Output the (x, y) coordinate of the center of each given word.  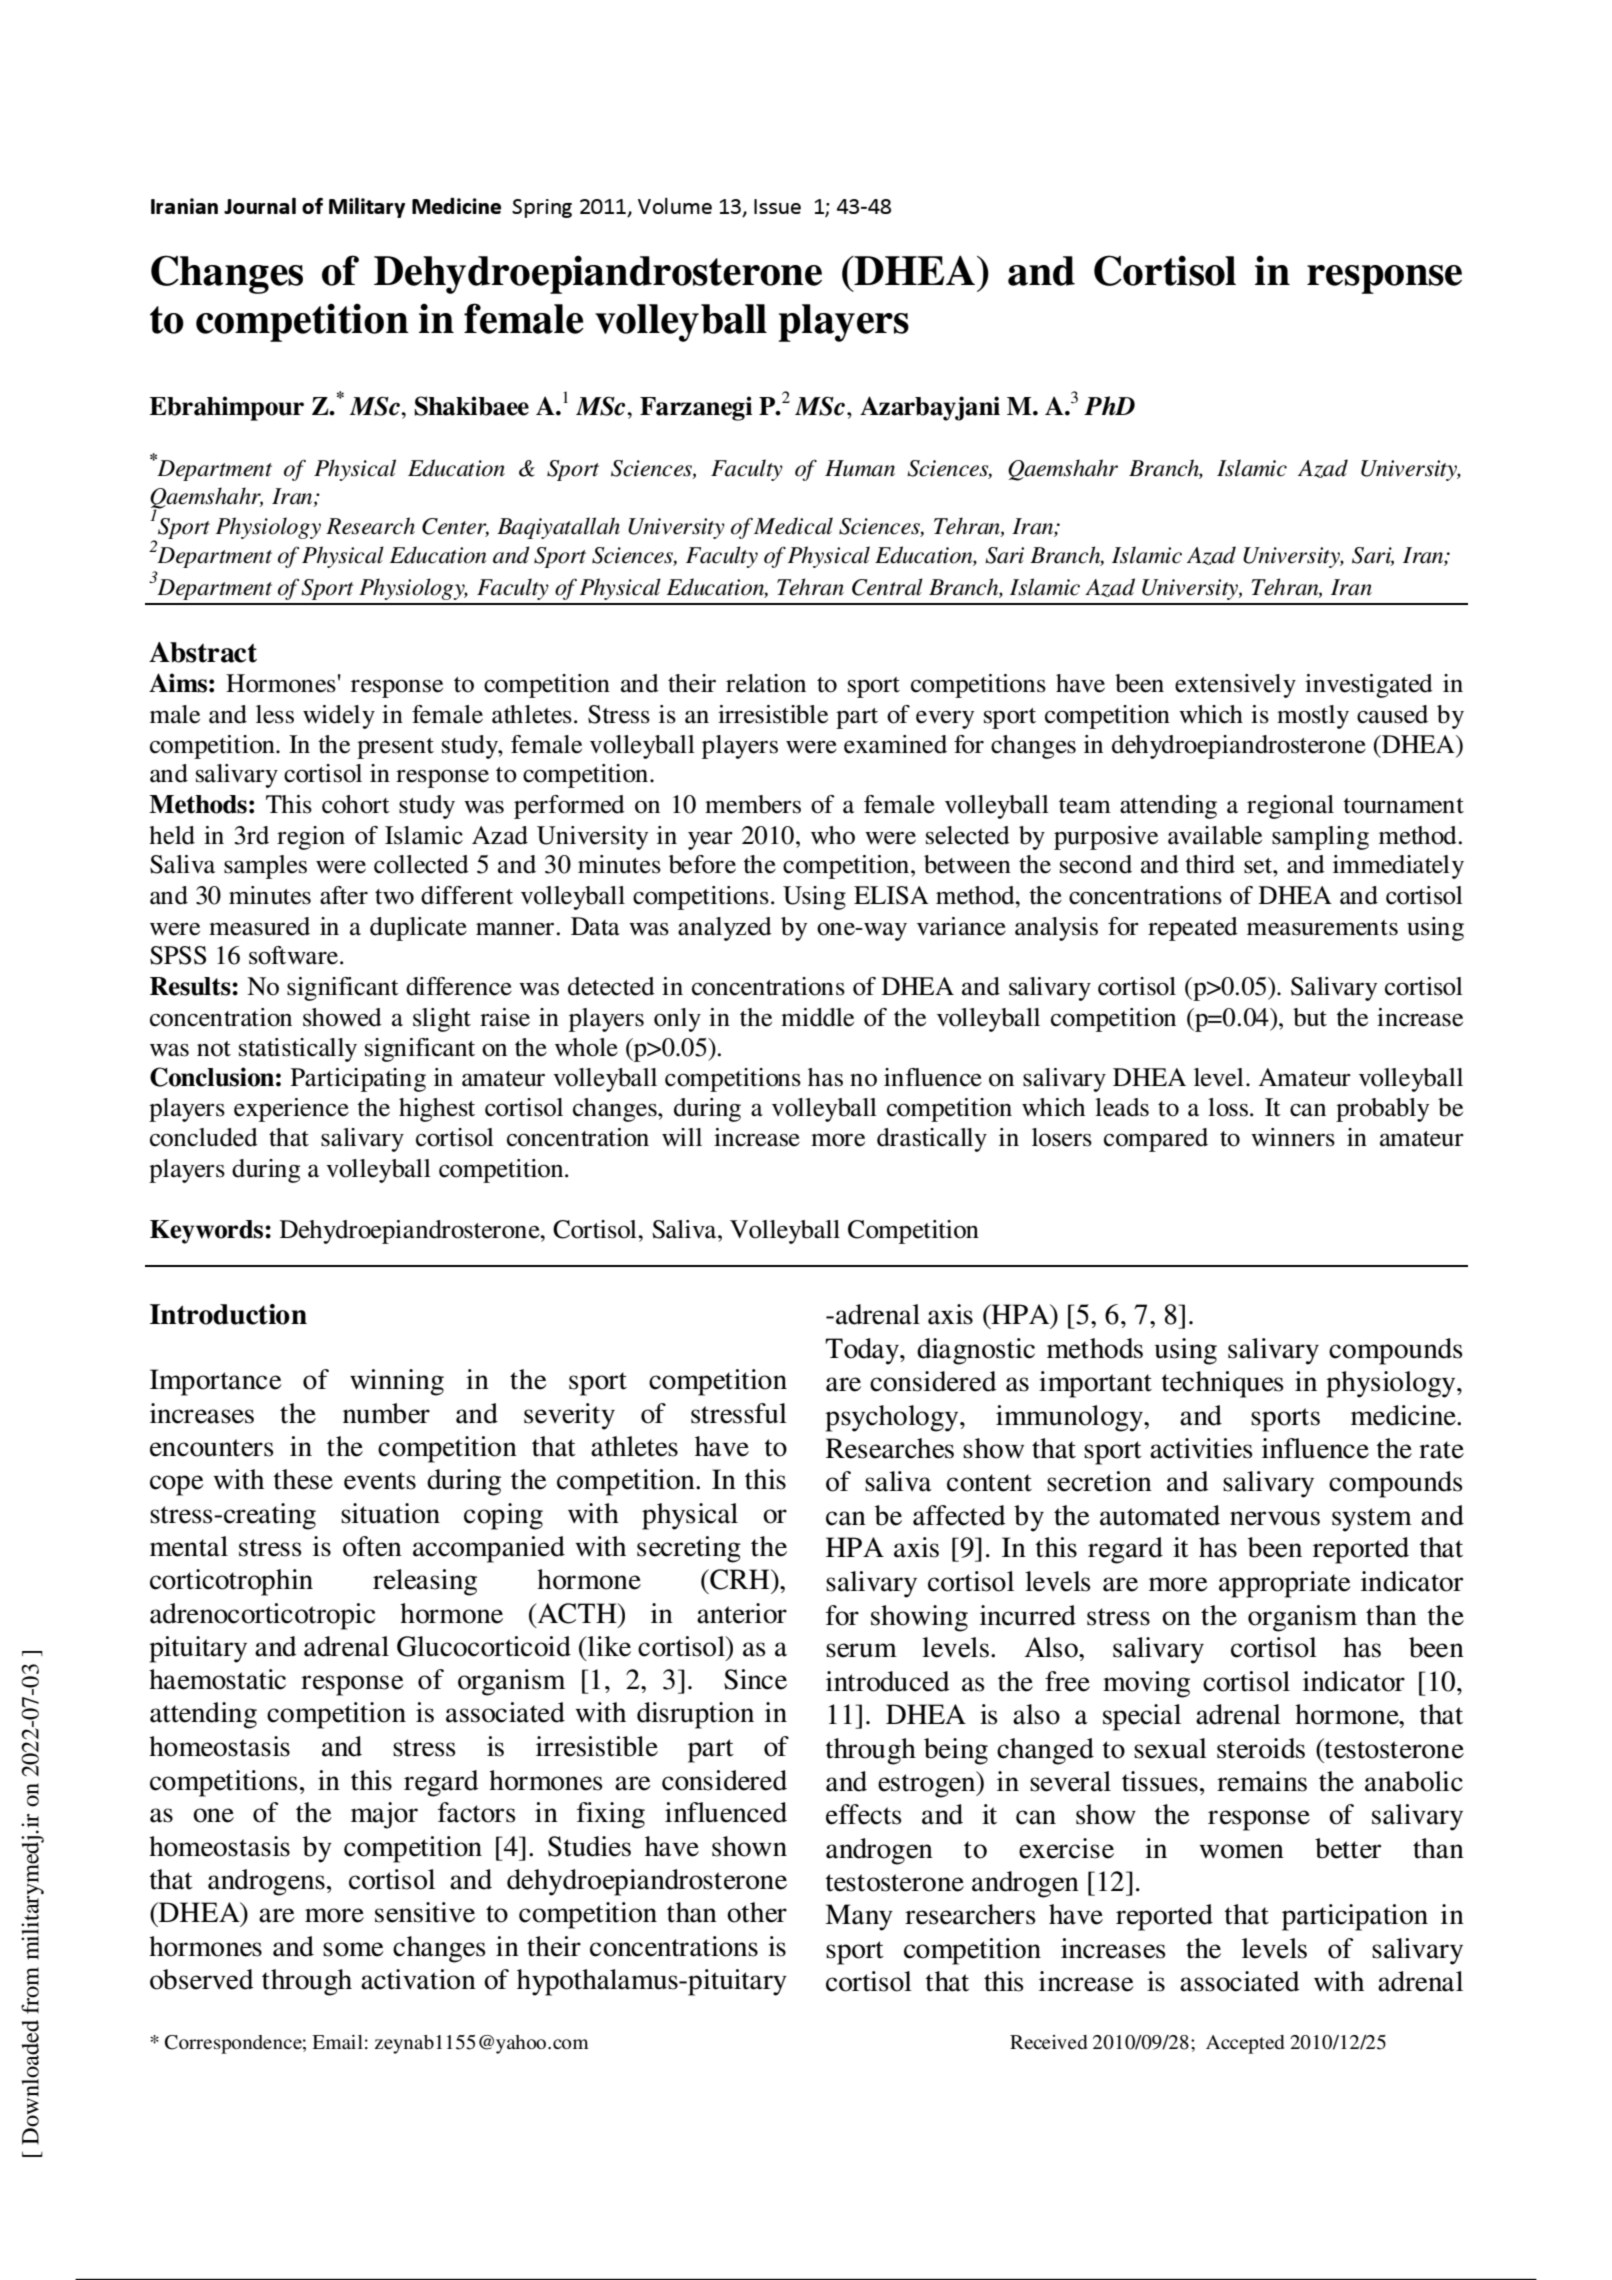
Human (860, 468)
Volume (675, 206)
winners (1293, 1137)
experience (291, 1110)
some (353, 1949)
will (682, 1137)
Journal (260, 205)
